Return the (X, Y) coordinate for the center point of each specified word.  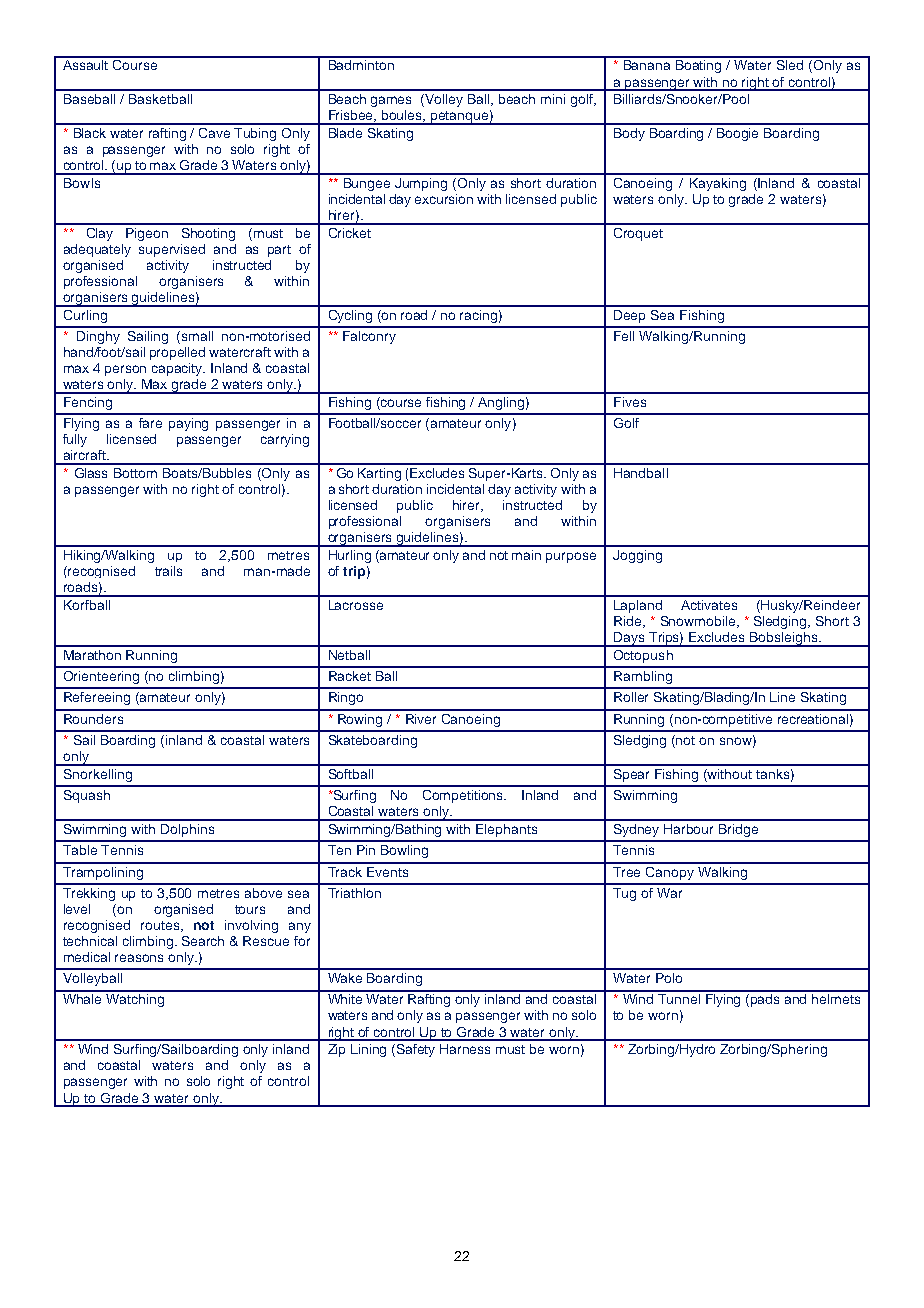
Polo (669, 978)
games (391, 101)
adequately (97, 250)
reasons (139, 958)
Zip (336, 1050)
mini (553, 99)
